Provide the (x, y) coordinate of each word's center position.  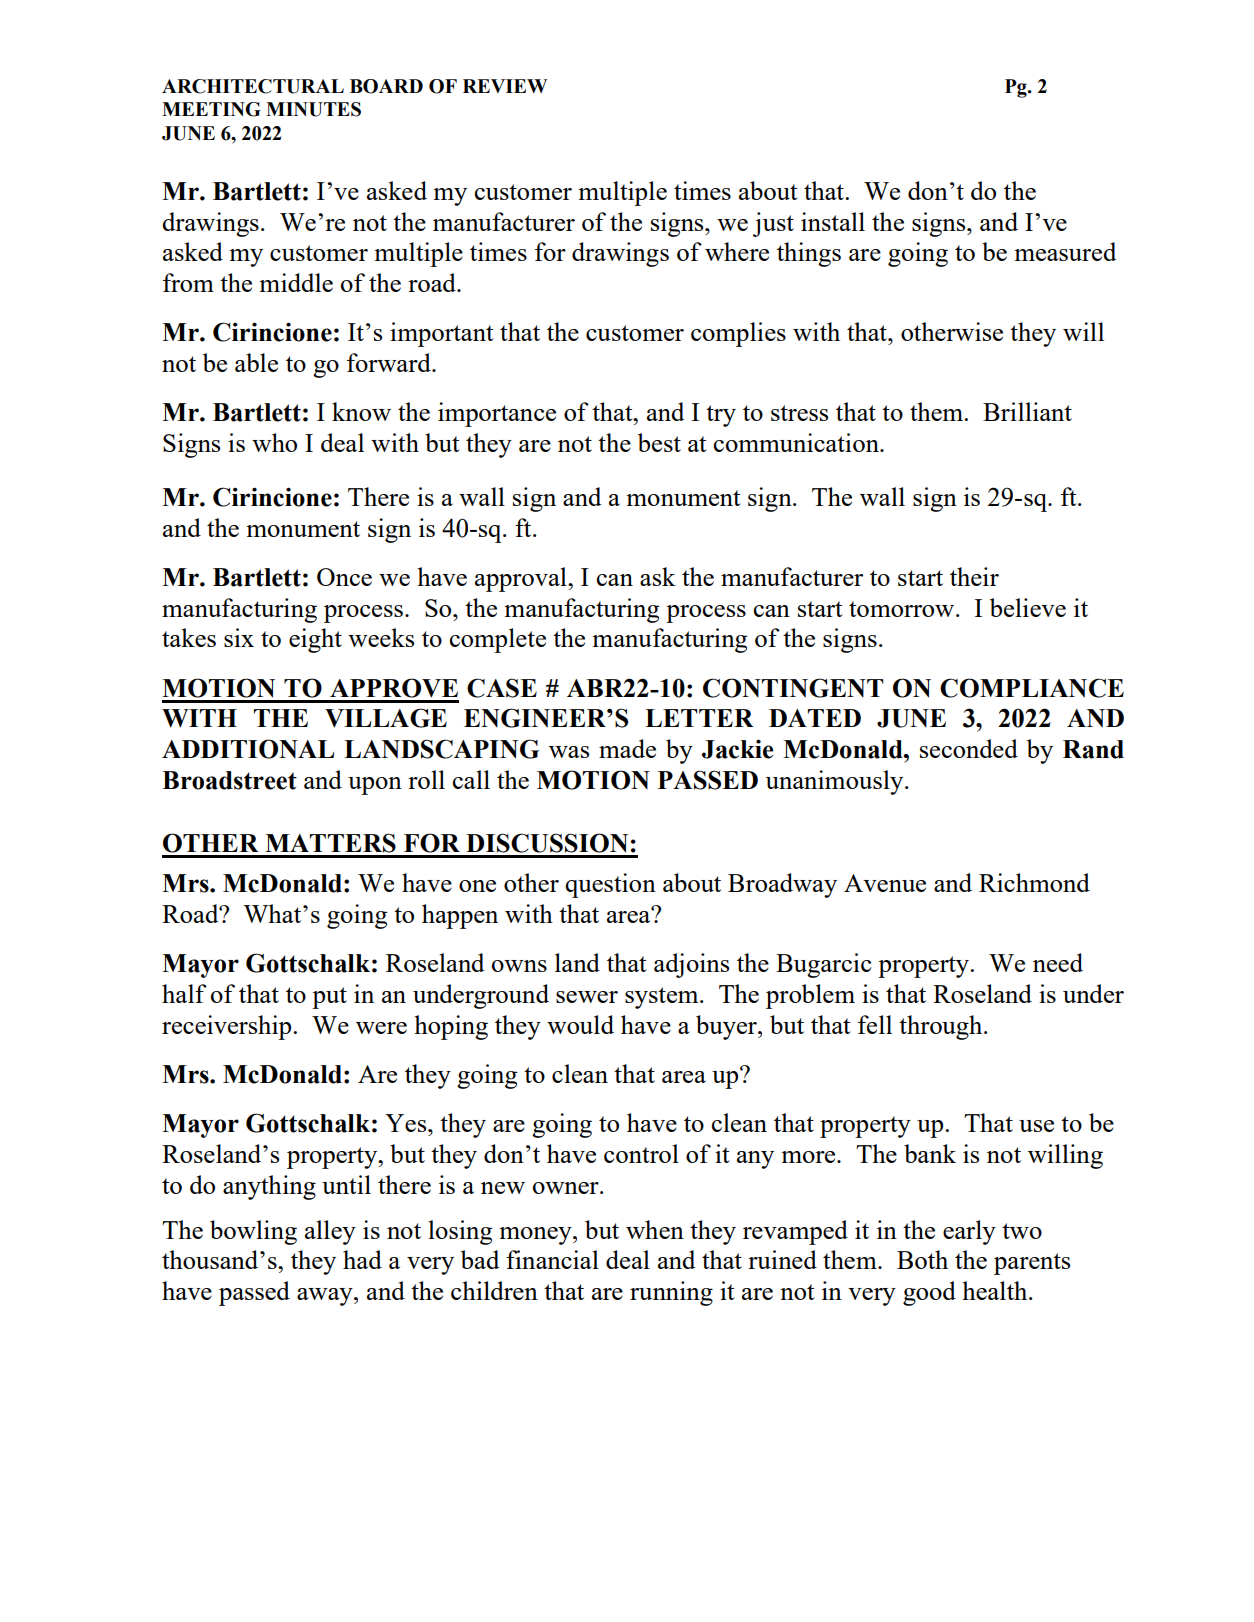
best (659, 442)
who (274, 442)
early (969, 1232)
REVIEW (505, 86)
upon (375, 786)
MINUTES (313, 109)
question (610, 885)
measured (1065, 251)
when (655, 1229)
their (974, 576)
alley (330, 1232)
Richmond (1034, 882)
